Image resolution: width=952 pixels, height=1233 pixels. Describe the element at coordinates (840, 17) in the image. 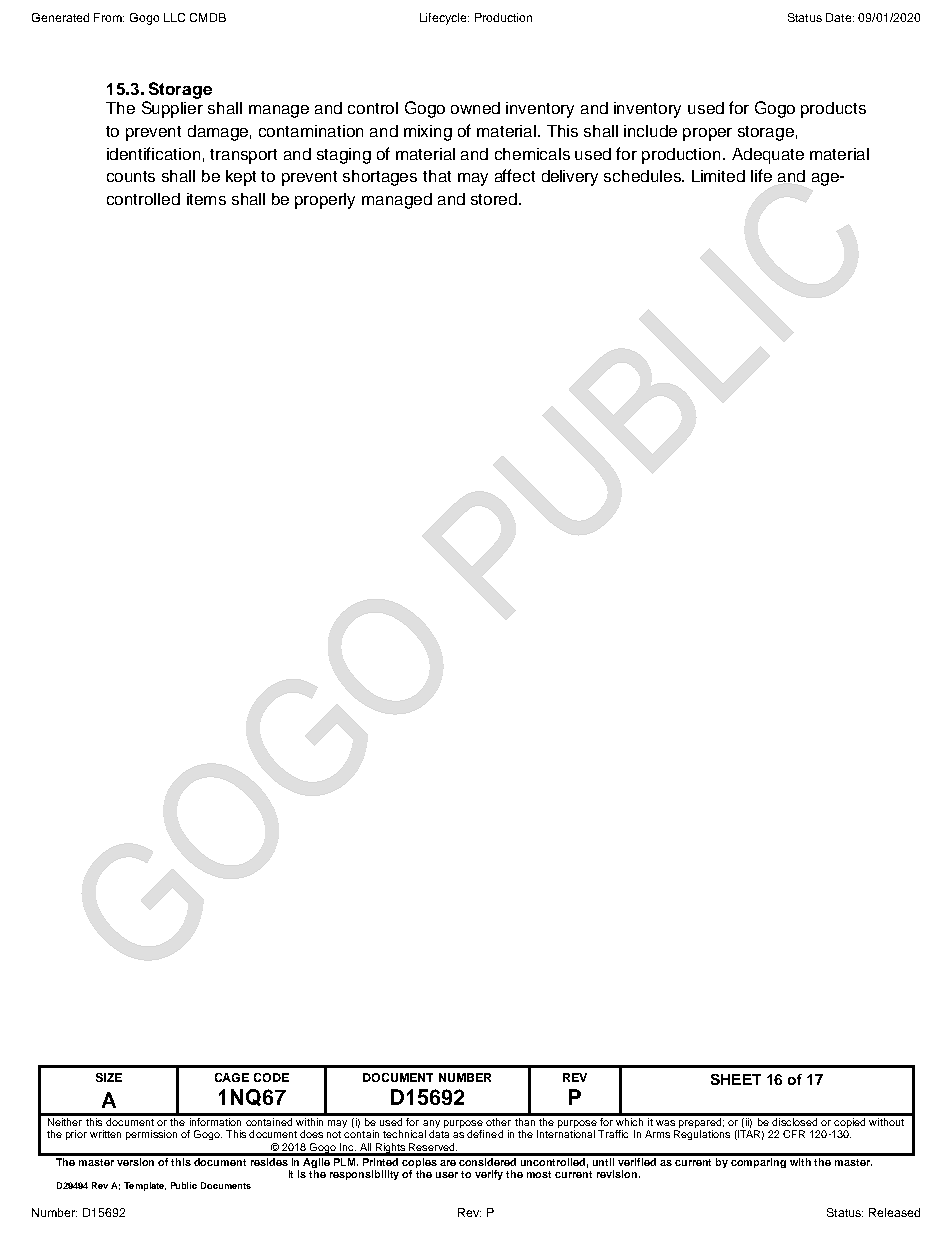

I see `Date` at that location.
